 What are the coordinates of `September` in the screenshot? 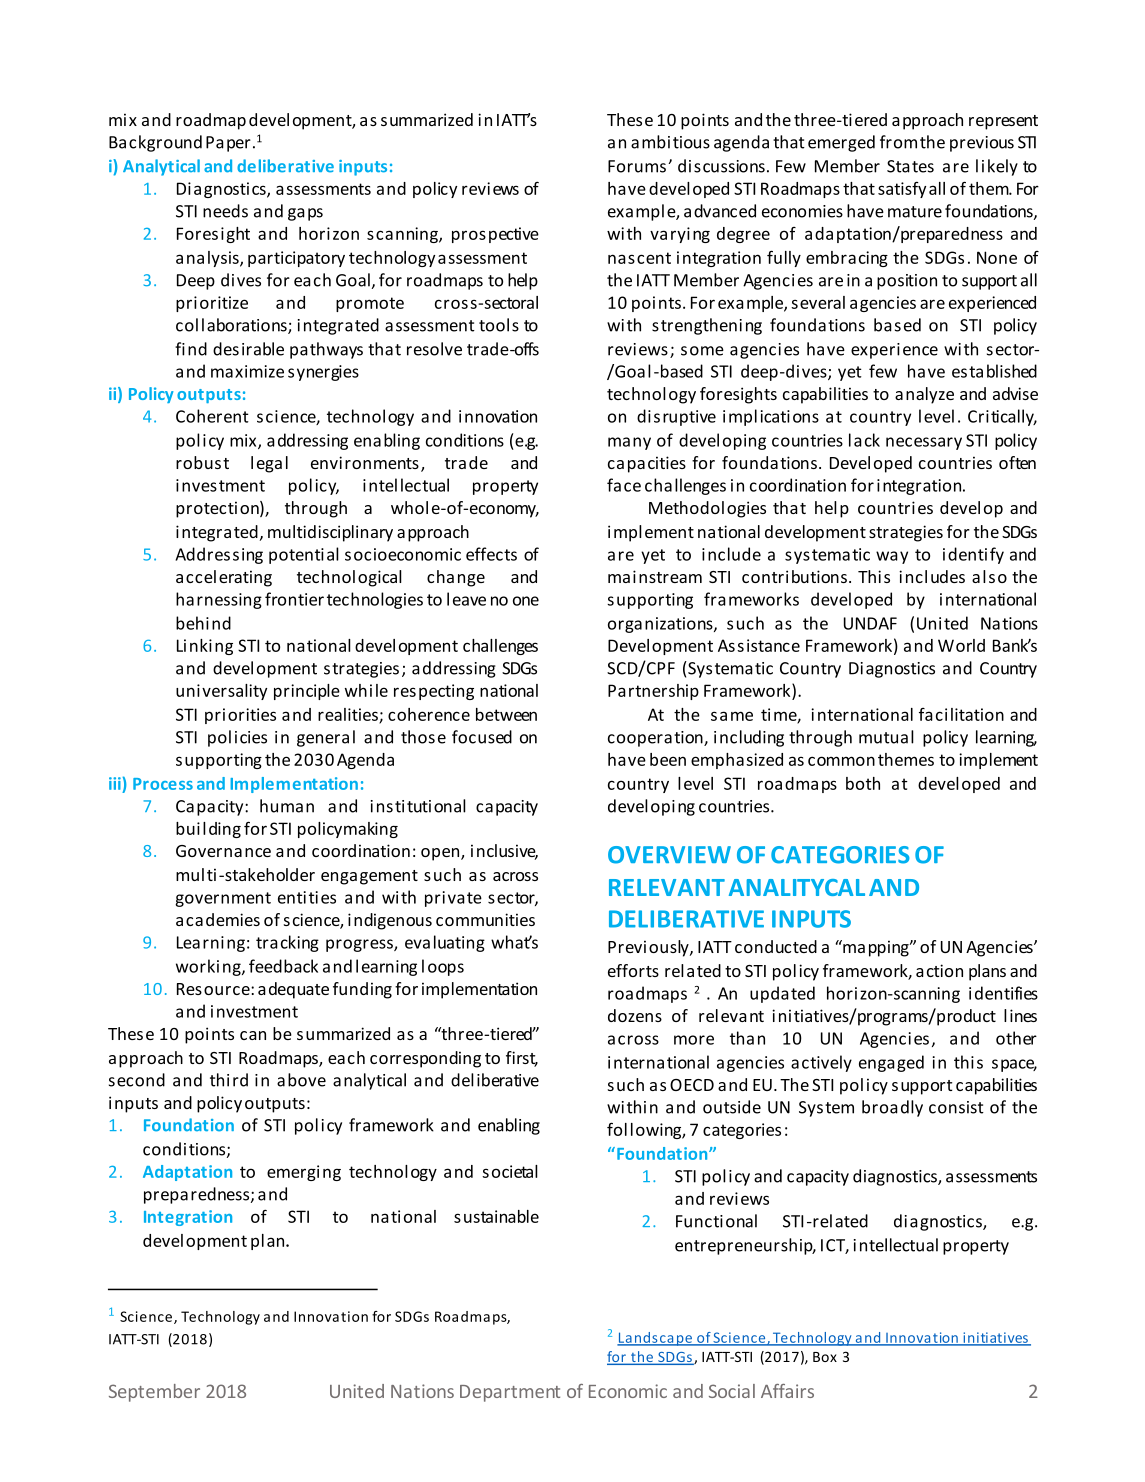 It's located at (154, 1393).
